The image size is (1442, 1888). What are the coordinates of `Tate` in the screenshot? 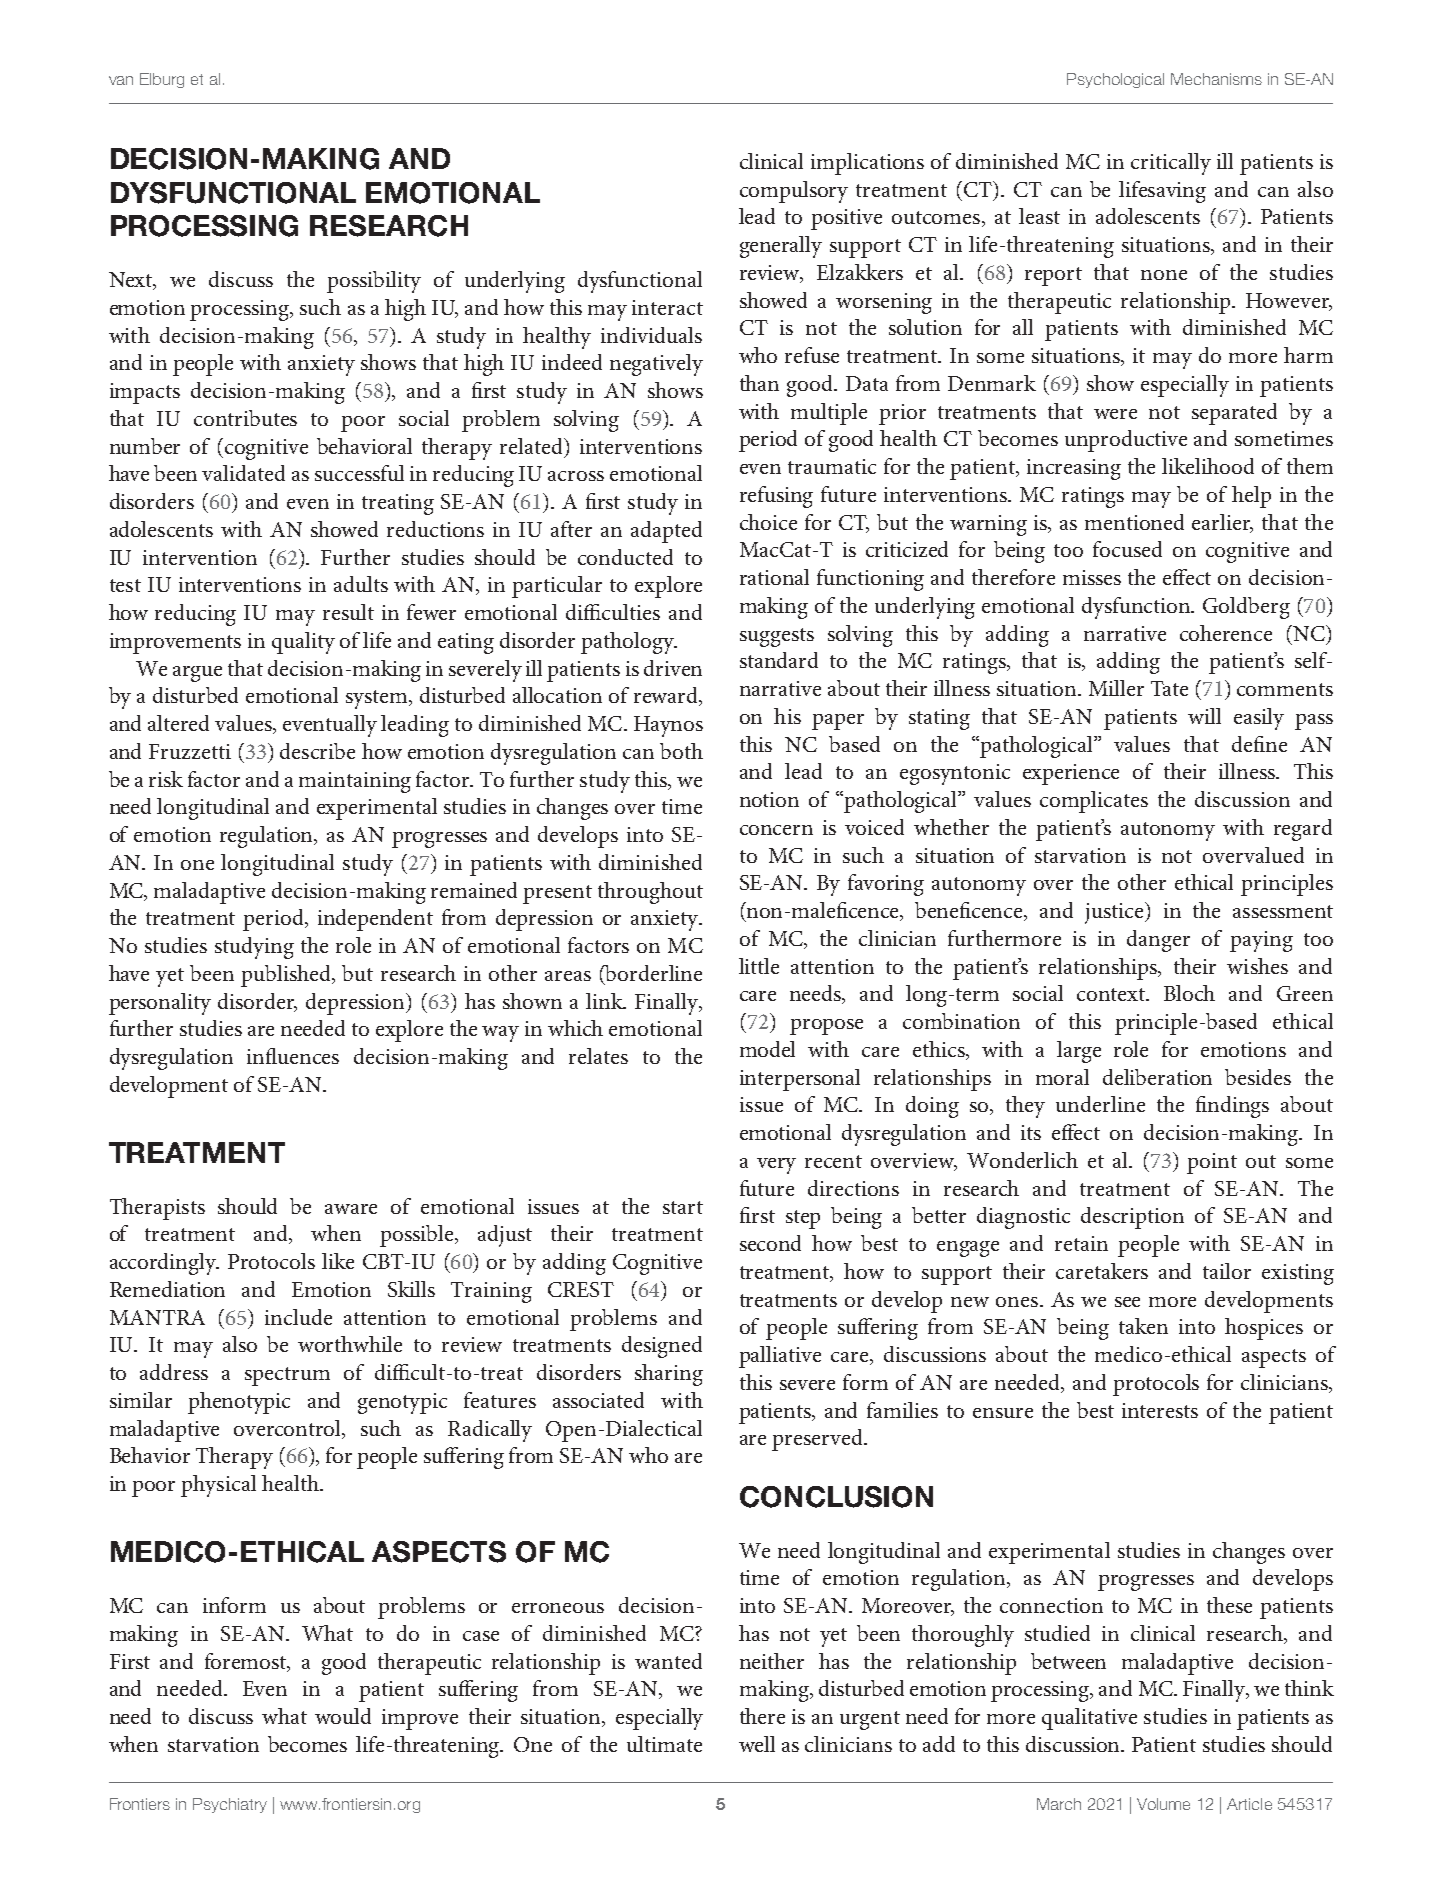 It's located at (1169, 688).
